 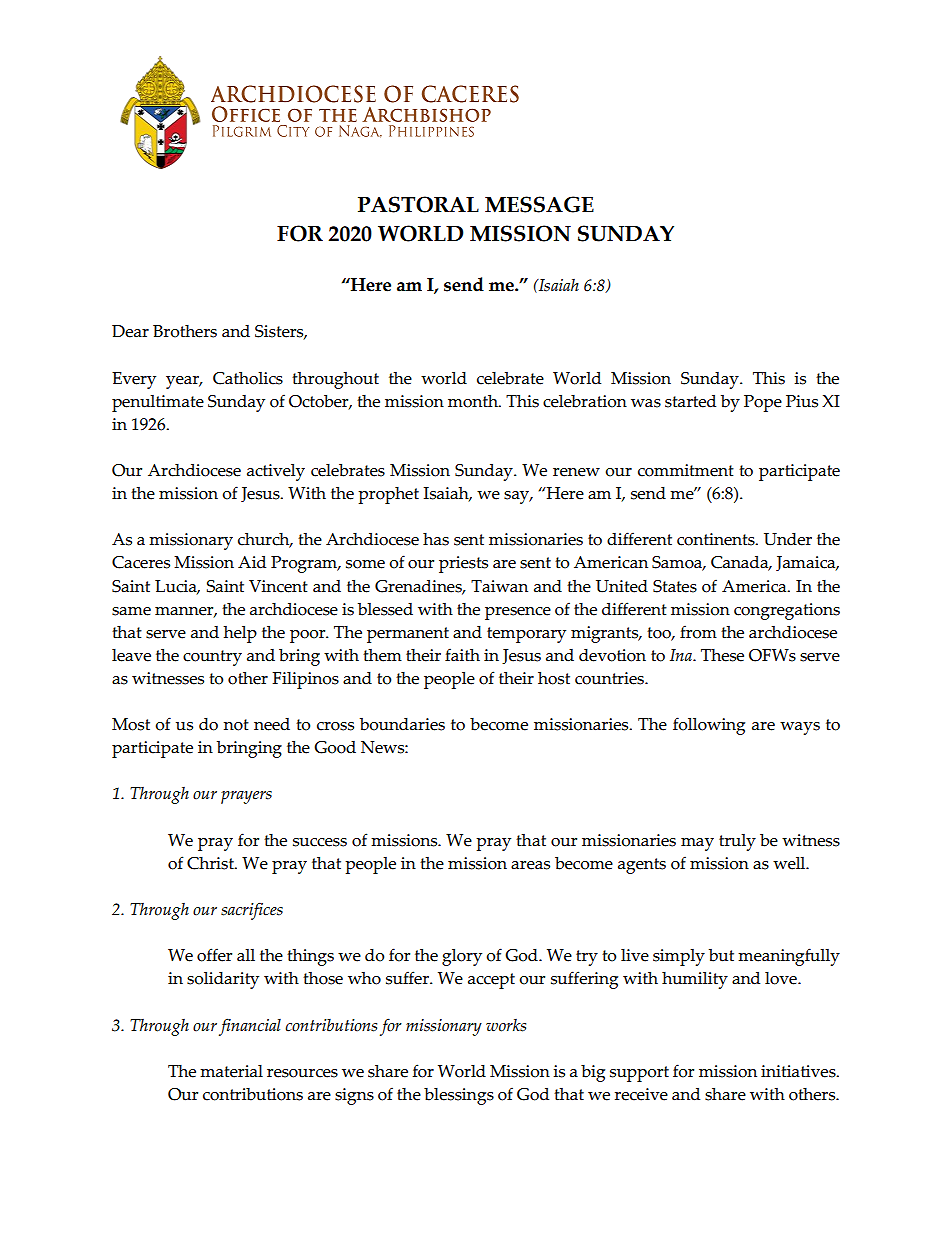 I want to click on boundaries, so click(x=402, y=724).
